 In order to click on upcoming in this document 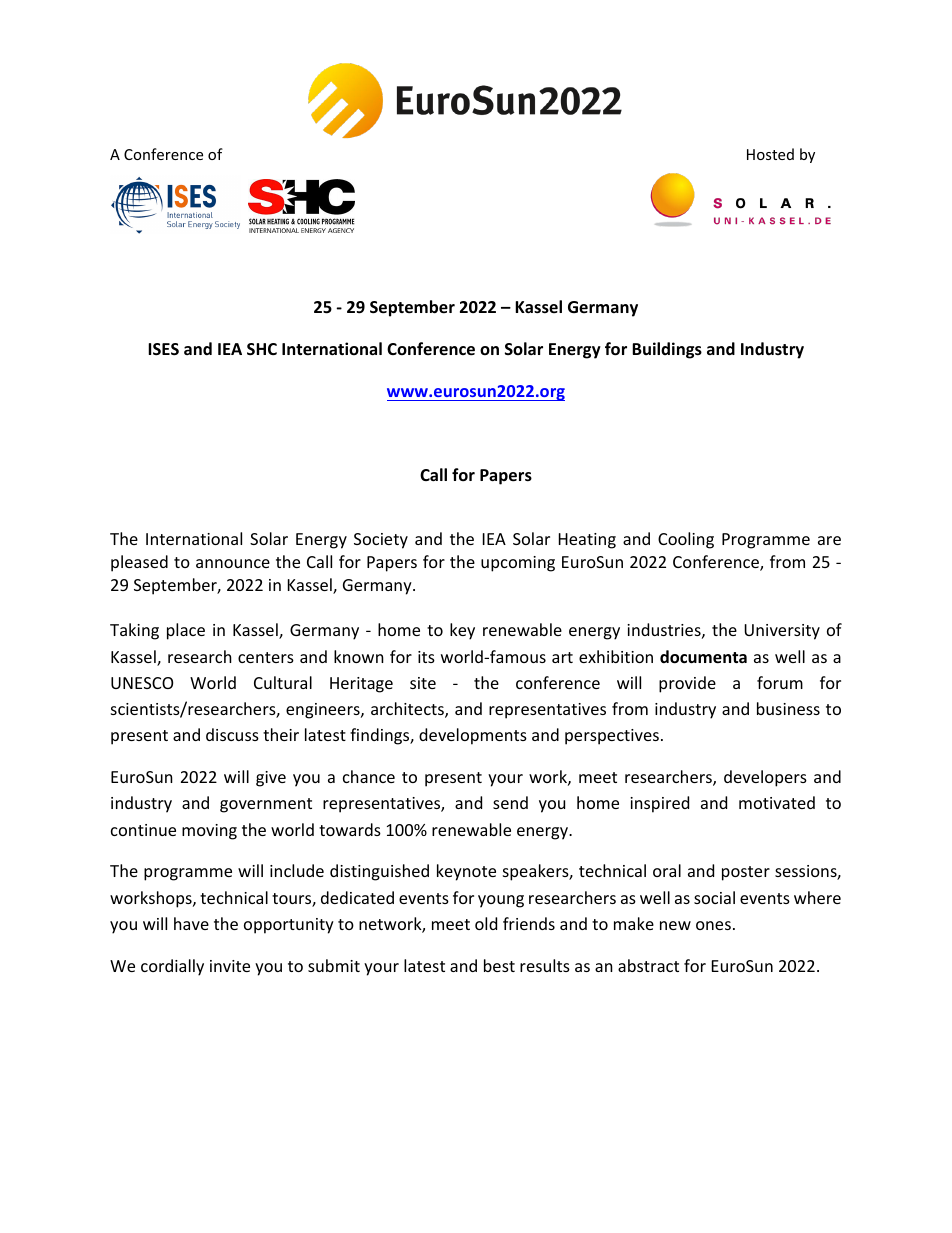, I will do `click(518, 564)`.
